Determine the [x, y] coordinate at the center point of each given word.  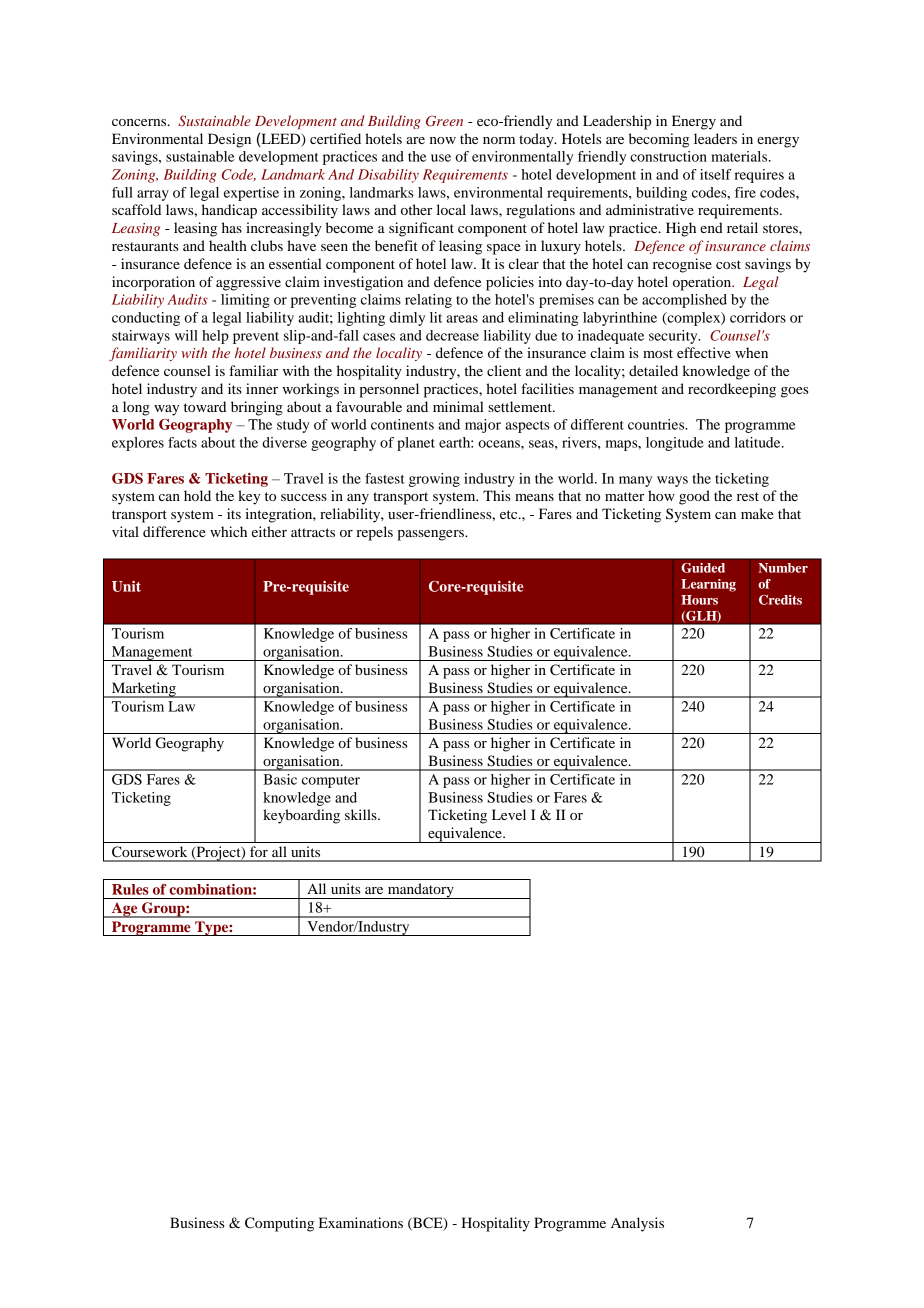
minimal [458, 406]
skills [362, 814]
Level [509, 814]
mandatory [421, 891]
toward [205, 406]
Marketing [144, 690]
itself [715, 174]
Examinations [361, 1222]
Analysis [637, 1224]
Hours [699, 600]
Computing [279, 1224]
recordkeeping [732, 390]
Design [229, 140]
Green [444, 121]
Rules [130, 889]
